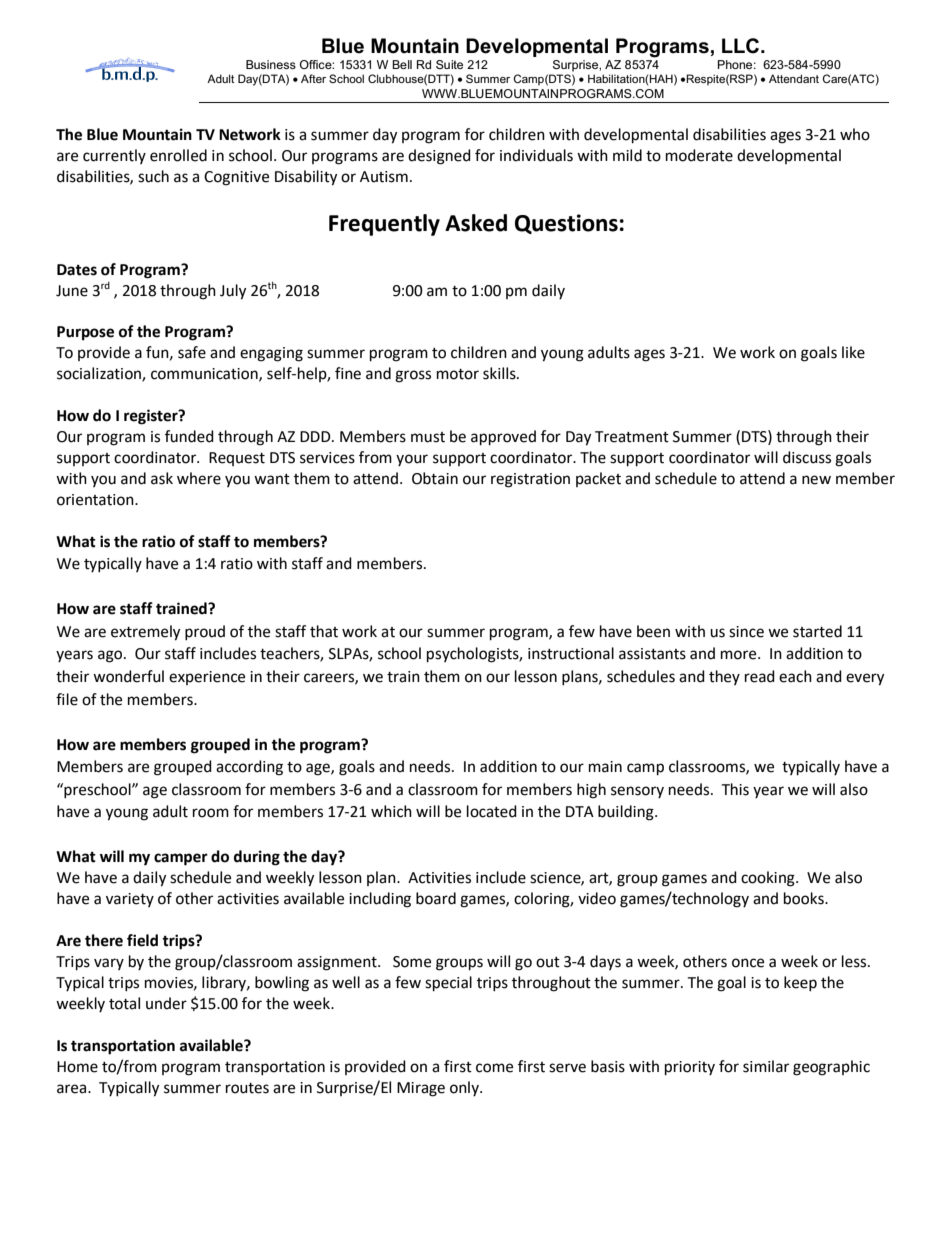  What do you see at coordinates (746, 632) in the screenshot?
I see `since` at bounding box center [746, 632].
